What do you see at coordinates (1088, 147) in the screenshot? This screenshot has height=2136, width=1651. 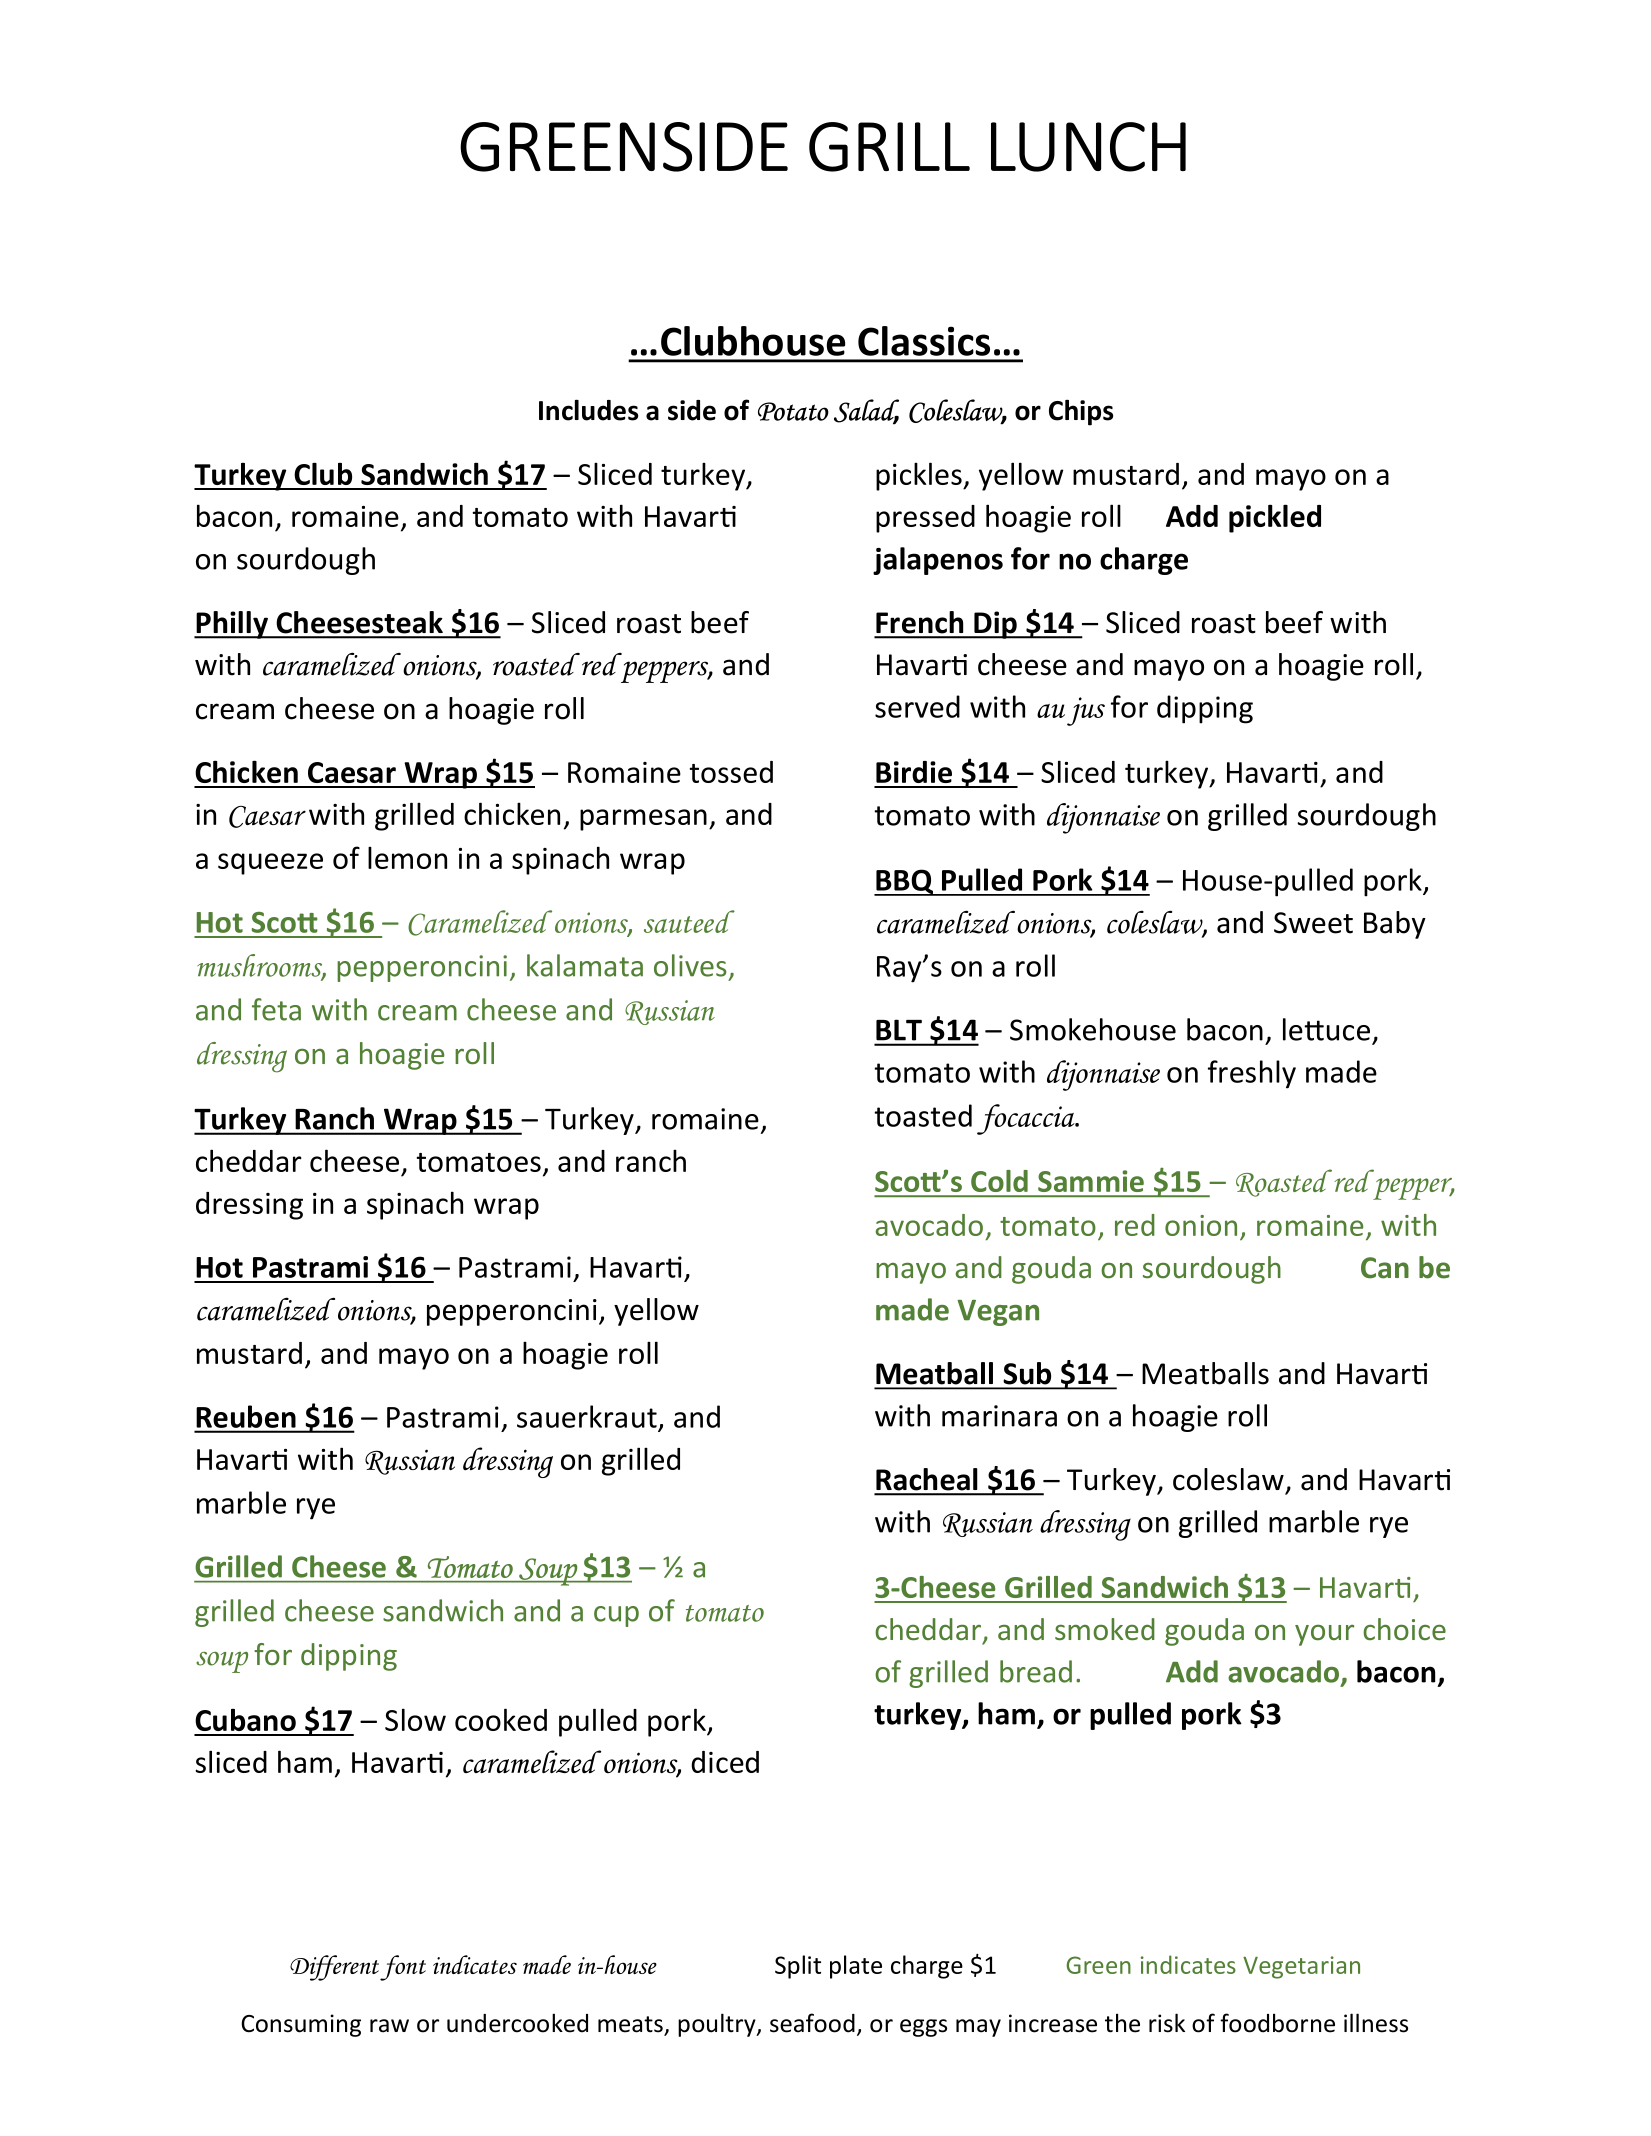 I see `LUNCH` at bounding box center [1088, 147].
